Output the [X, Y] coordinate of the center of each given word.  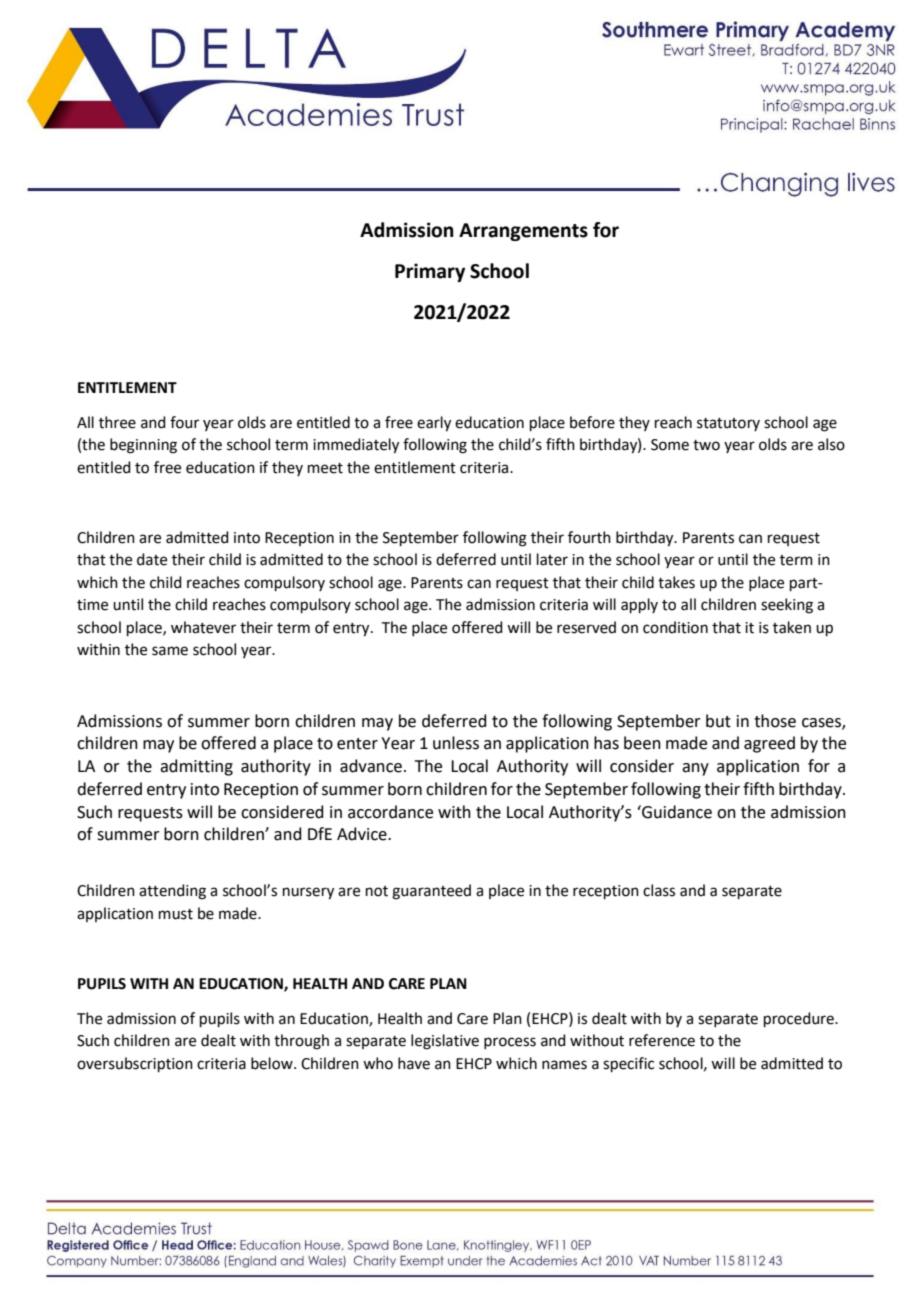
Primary [430, 272]
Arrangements [523, 232]
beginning [143, 446]
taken [792, 627]
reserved [586, 627]
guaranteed [431, 892]
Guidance [676, 812]
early [434, 424]
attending [172, 892]
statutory [728, 424]
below [273, 1063]
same [170, 651]
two [706, 445]
